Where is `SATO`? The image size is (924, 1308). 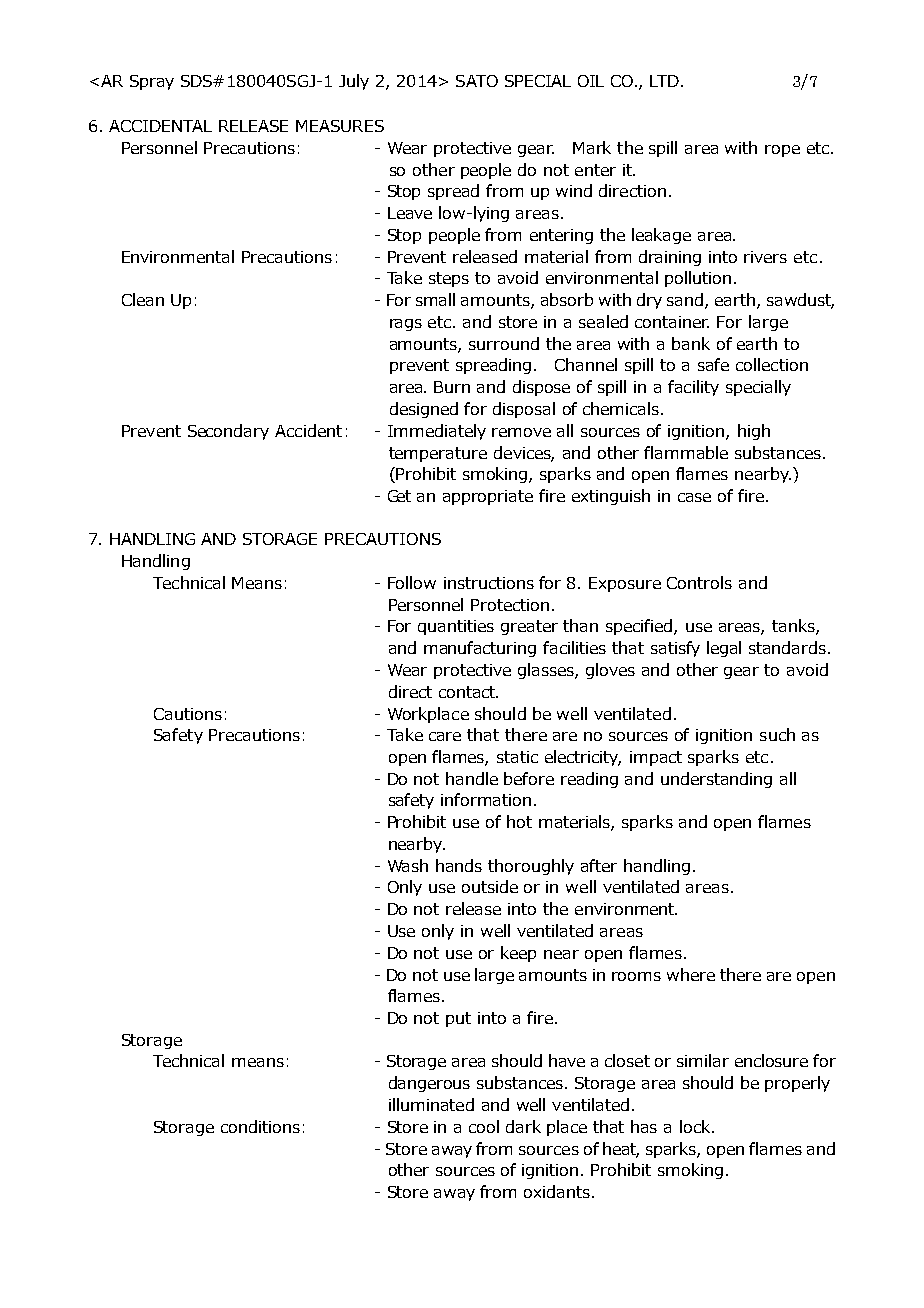
SATO is located at coordinates (477, 81).
